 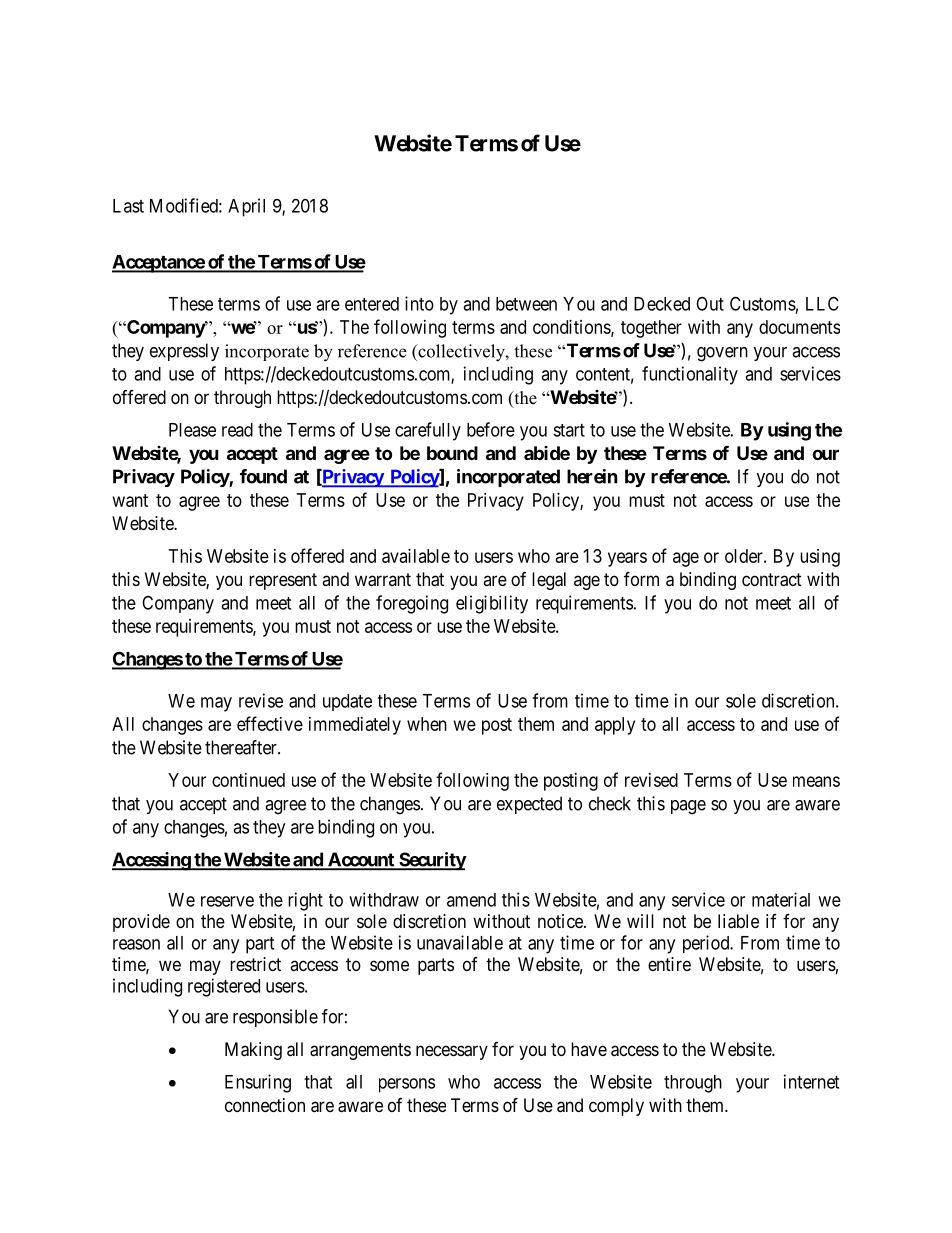 What do you see at coordinates (822, 303) in the screenshot?
I see `LLC` at bounding box center [822, 303].
